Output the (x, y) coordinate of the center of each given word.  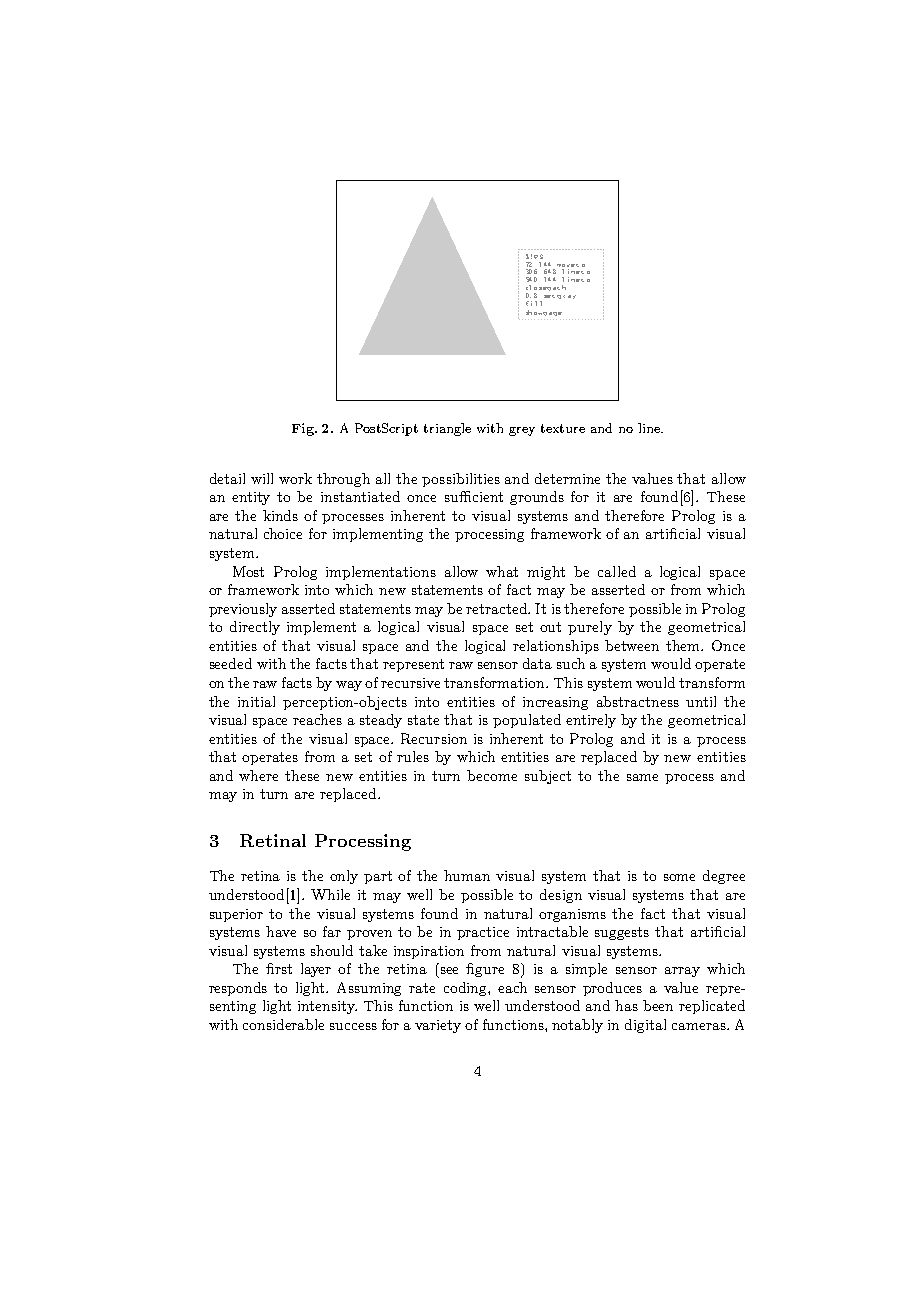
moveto (571, 265)
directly (255, 628)
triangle (447, 429)
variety (438, 1026)
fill (534, 303)
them (684, 645)
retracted (498, 608)
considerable (283, 1024)
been (658, 1005)
